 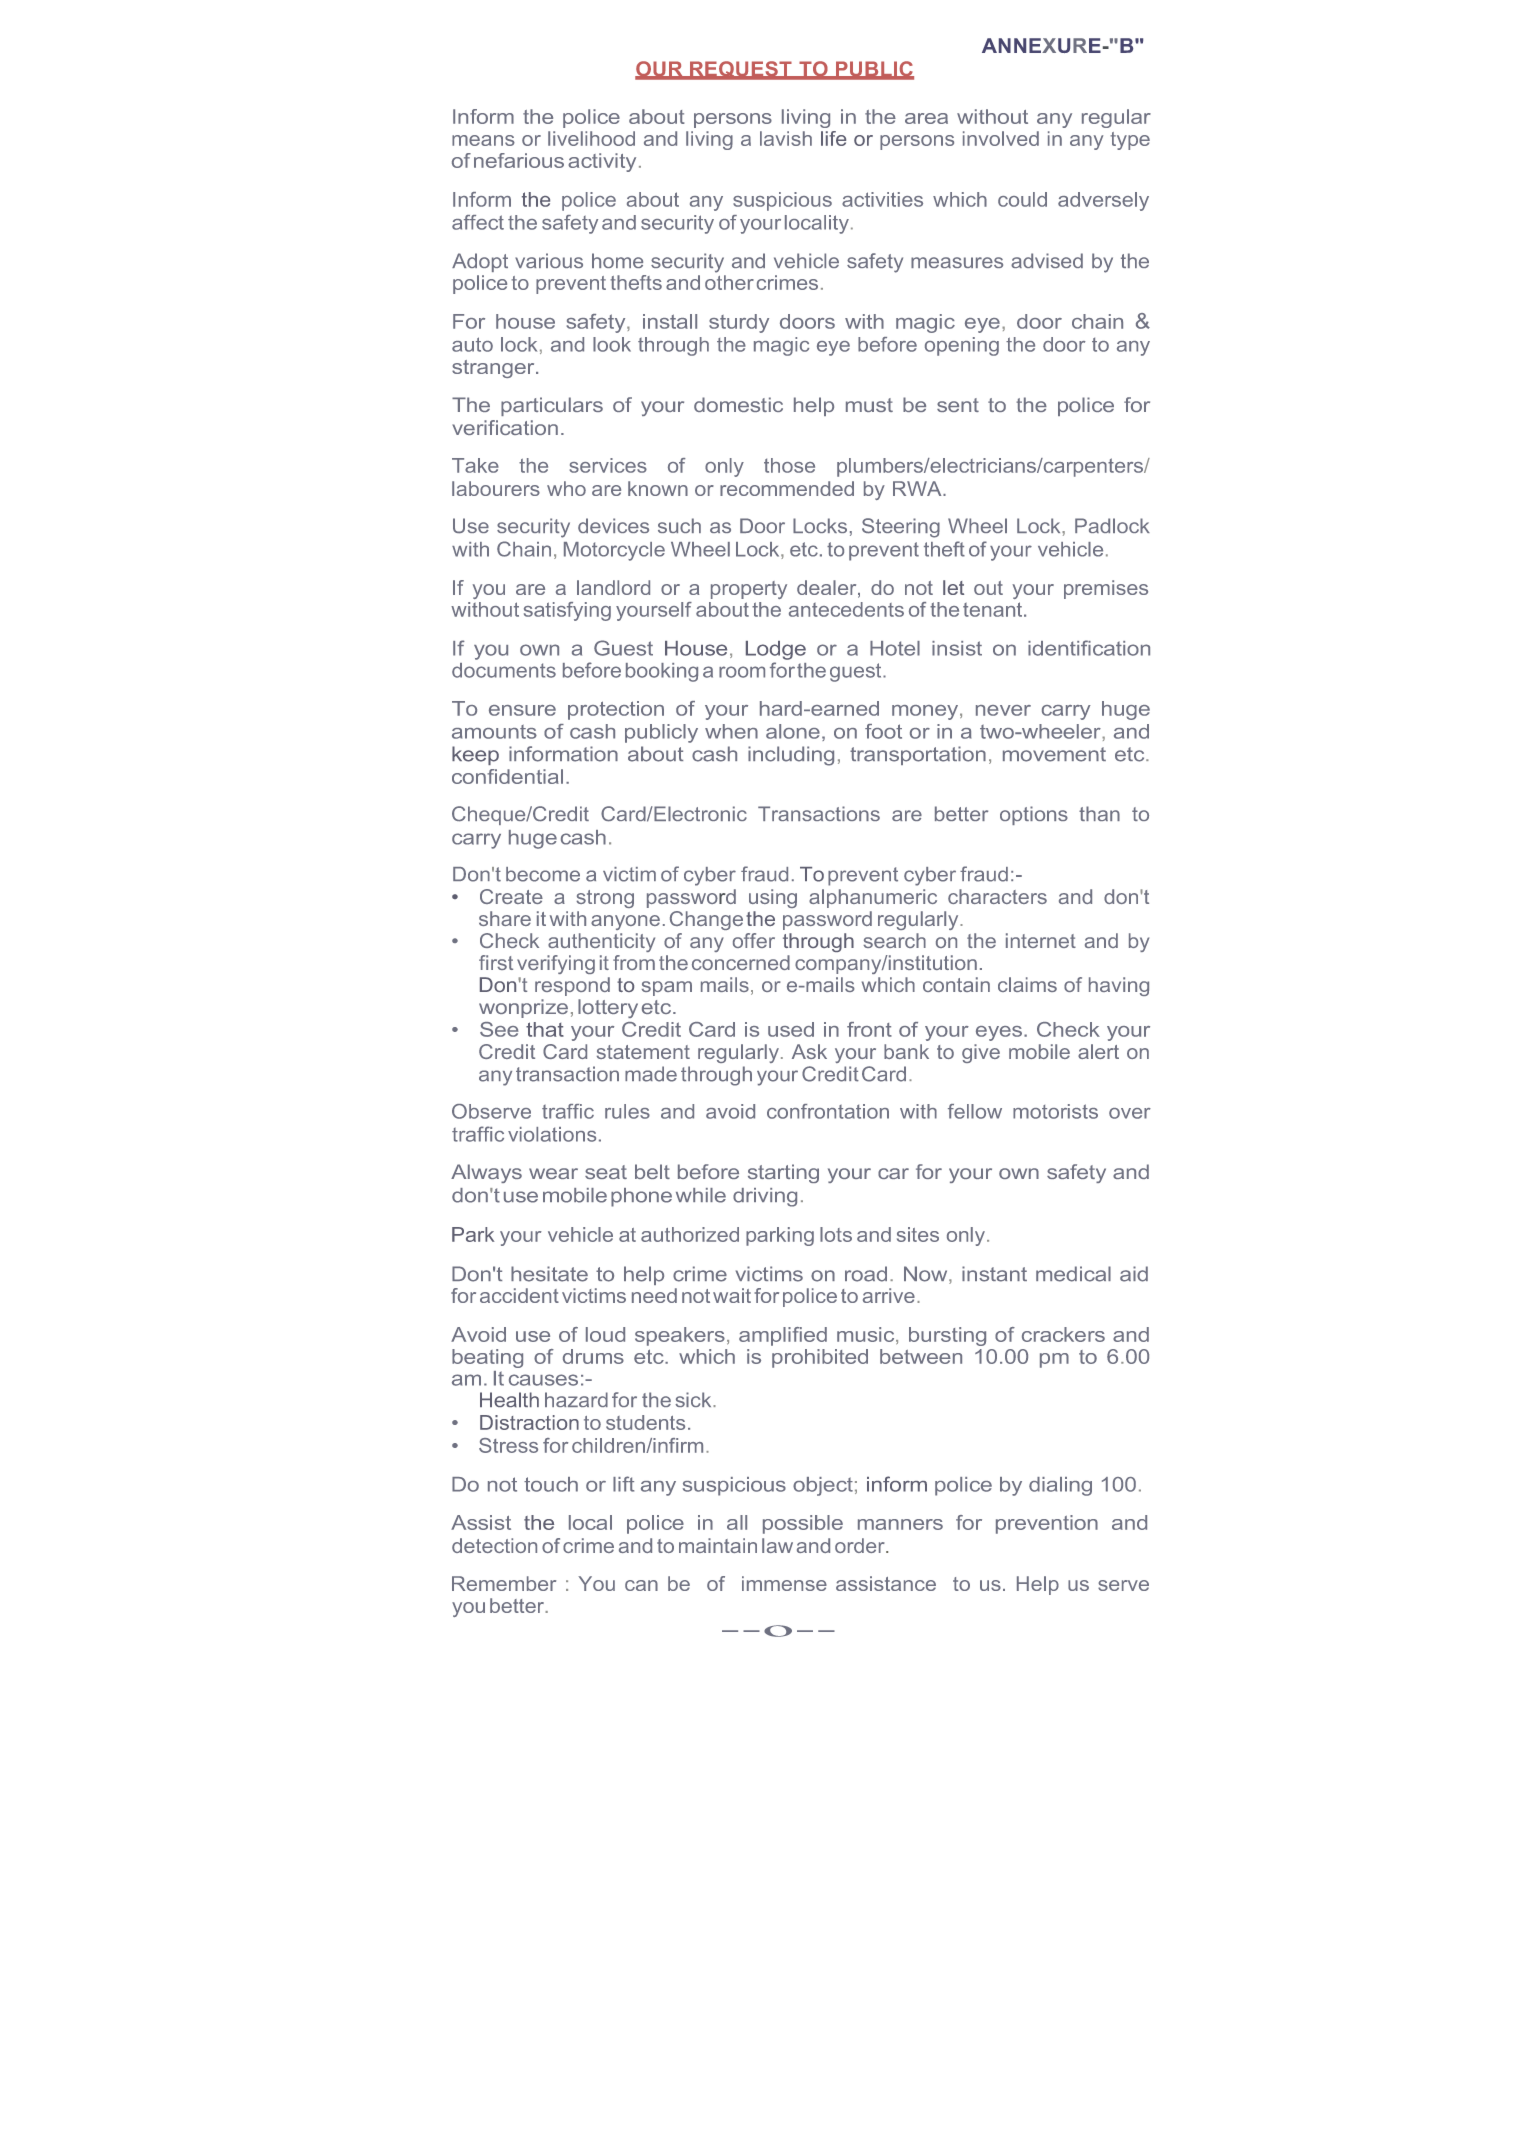 What do you see at coordinates (551, 1484) in the document?
I see `touch` at bounding box center [551, 1484].
